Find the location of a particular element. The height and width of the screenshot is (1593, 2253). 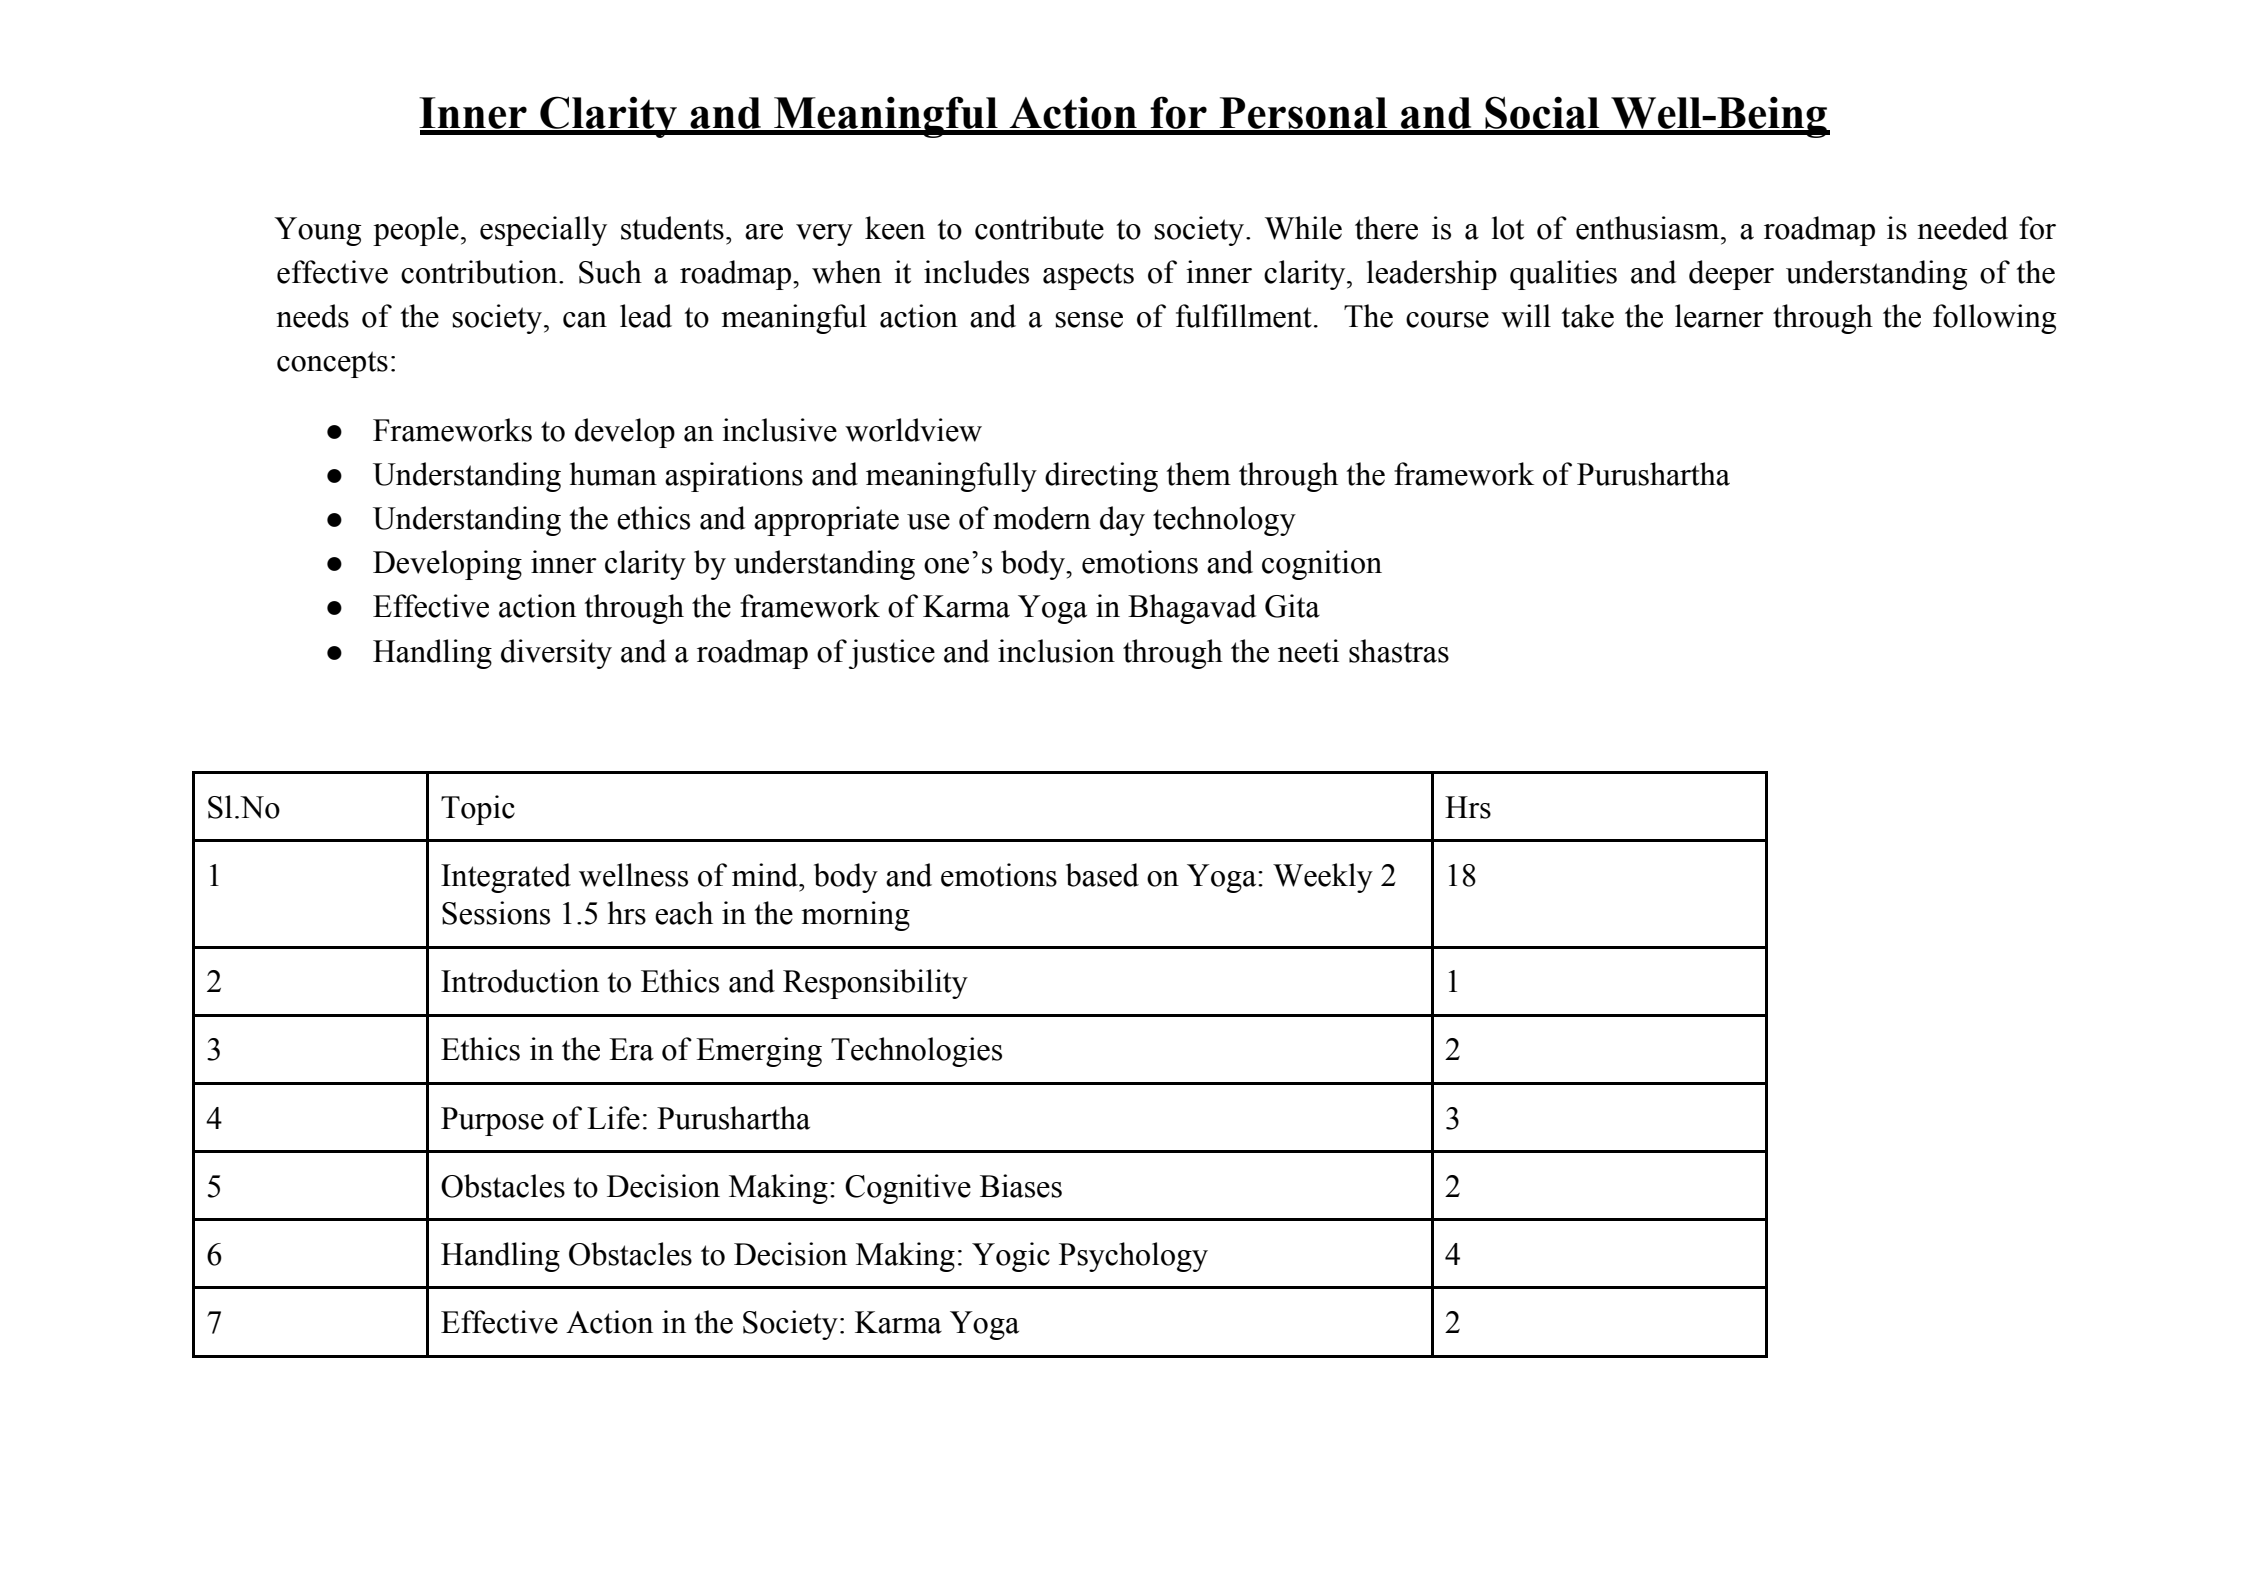

aspects is located at coordinates (1088, 276).
